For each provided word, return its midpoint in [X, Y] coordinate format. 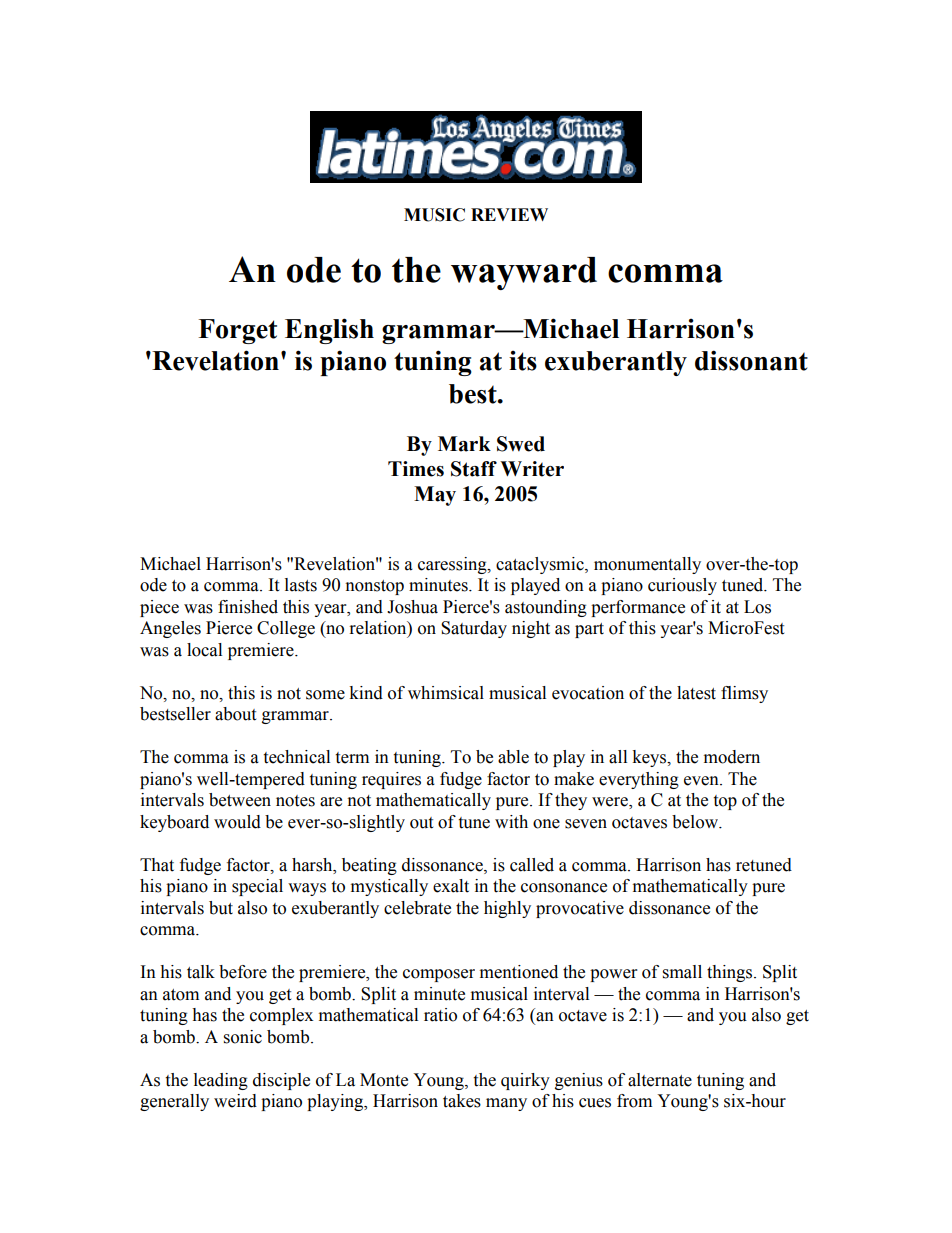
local [204, 650]
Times [416, 469]
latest [696, 693]
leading [221, 1081]
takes [462, 1101]
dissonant [751, 360]
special [257, 887]
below [696, 822]
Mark [464, 444]
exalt [451, 886]
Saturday [474, 629]
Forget [237, 331]
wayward [524, 273]
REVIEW [509, 214]
